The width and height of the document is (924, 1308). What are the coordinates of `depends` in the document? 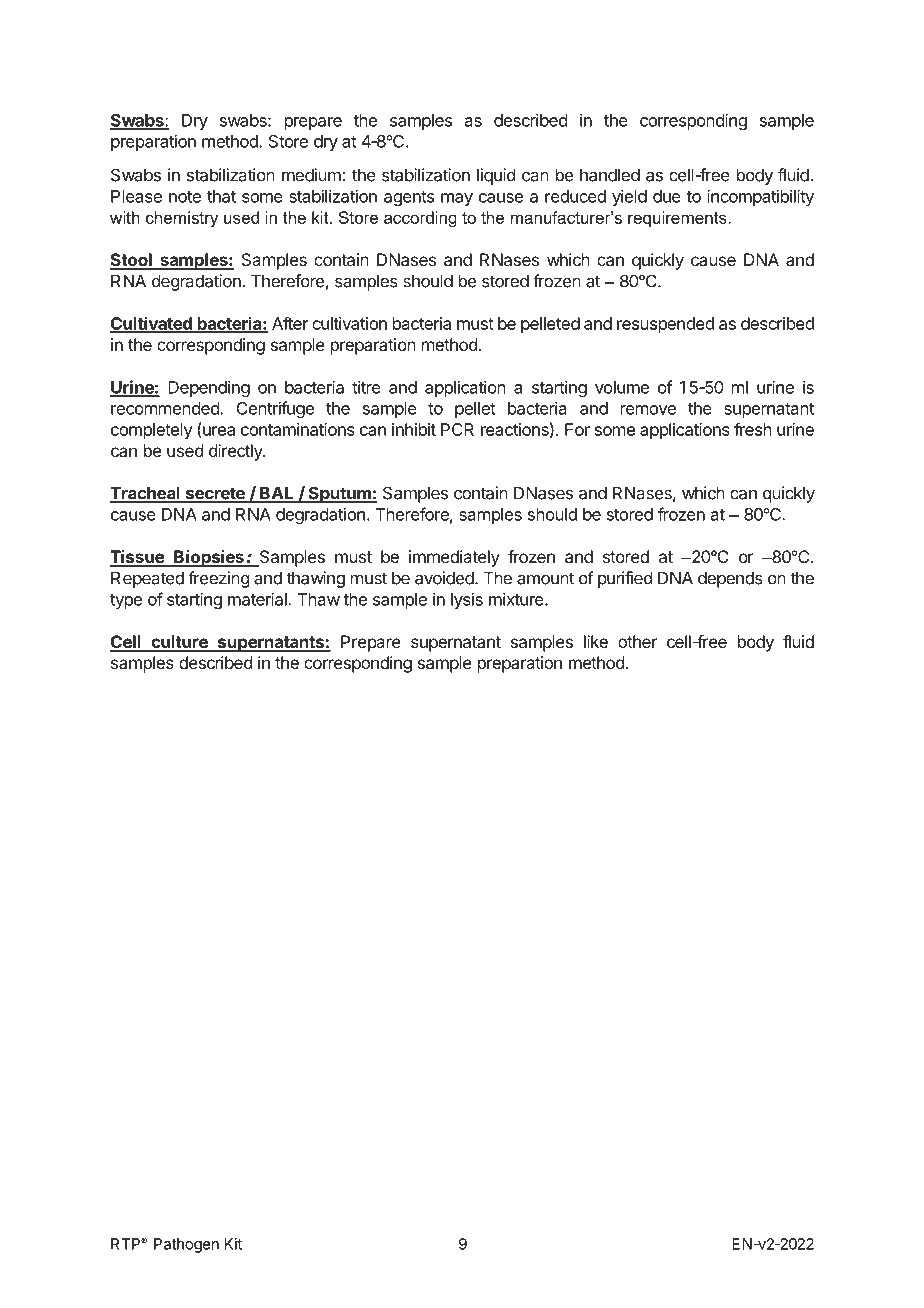 It's located at (730, 579).
